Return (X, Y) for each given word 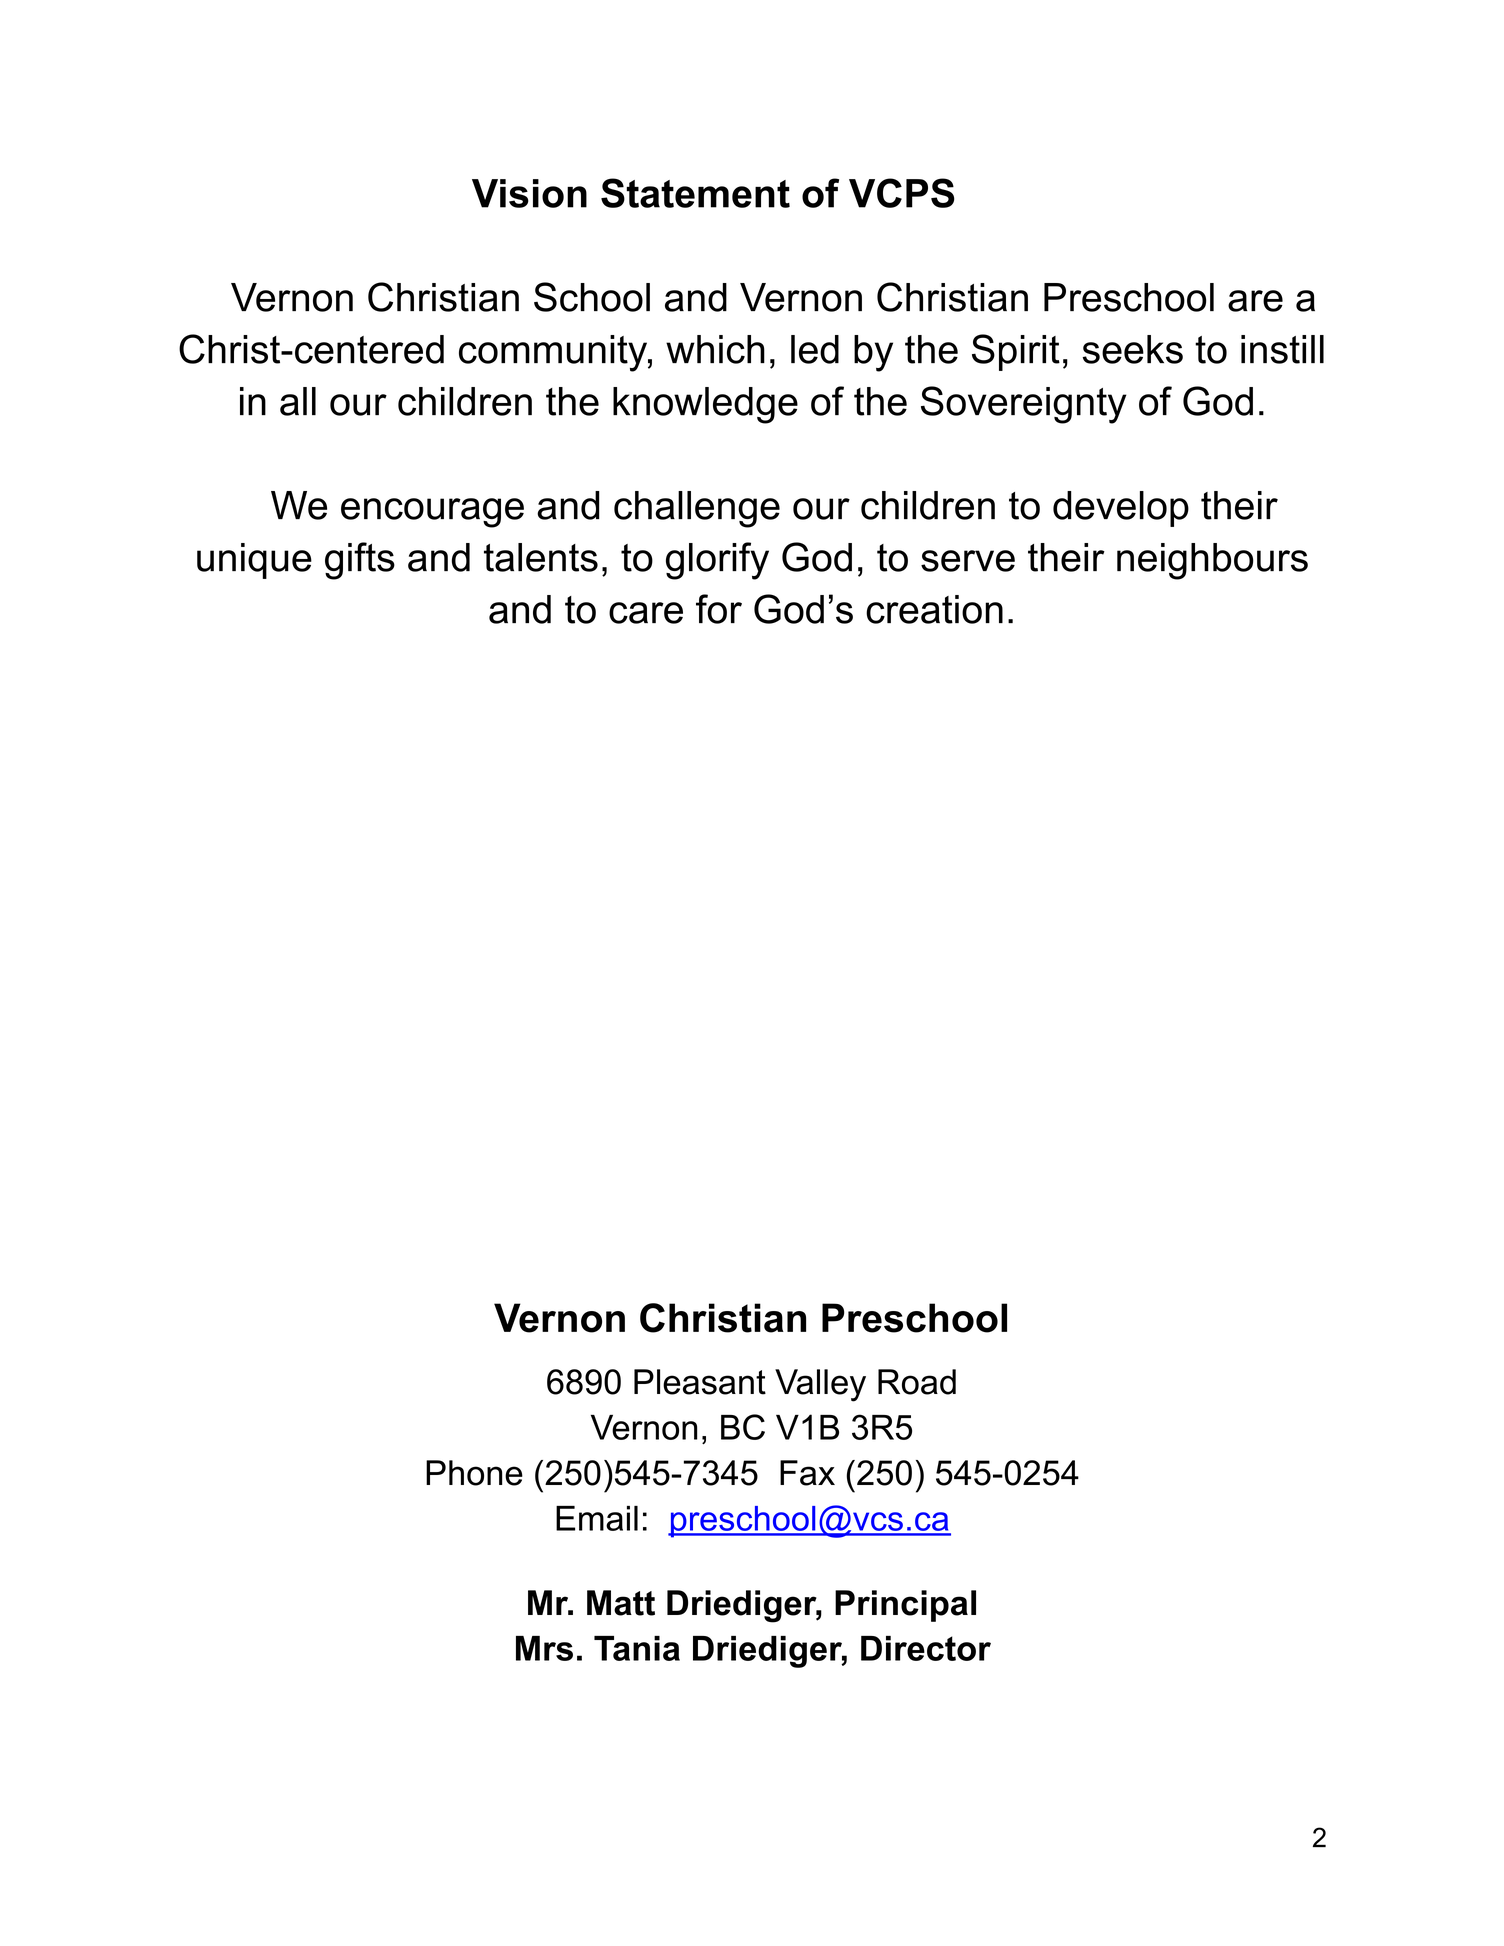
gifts (360, 561)
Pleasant (700, 1382)
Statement (695, 193)
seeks (1133, 349)
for (719, 609)
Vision (529, 193)
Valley (820, 1385)
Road (917, 1382)
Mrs (544, 1648)
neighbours (1212, 561)
